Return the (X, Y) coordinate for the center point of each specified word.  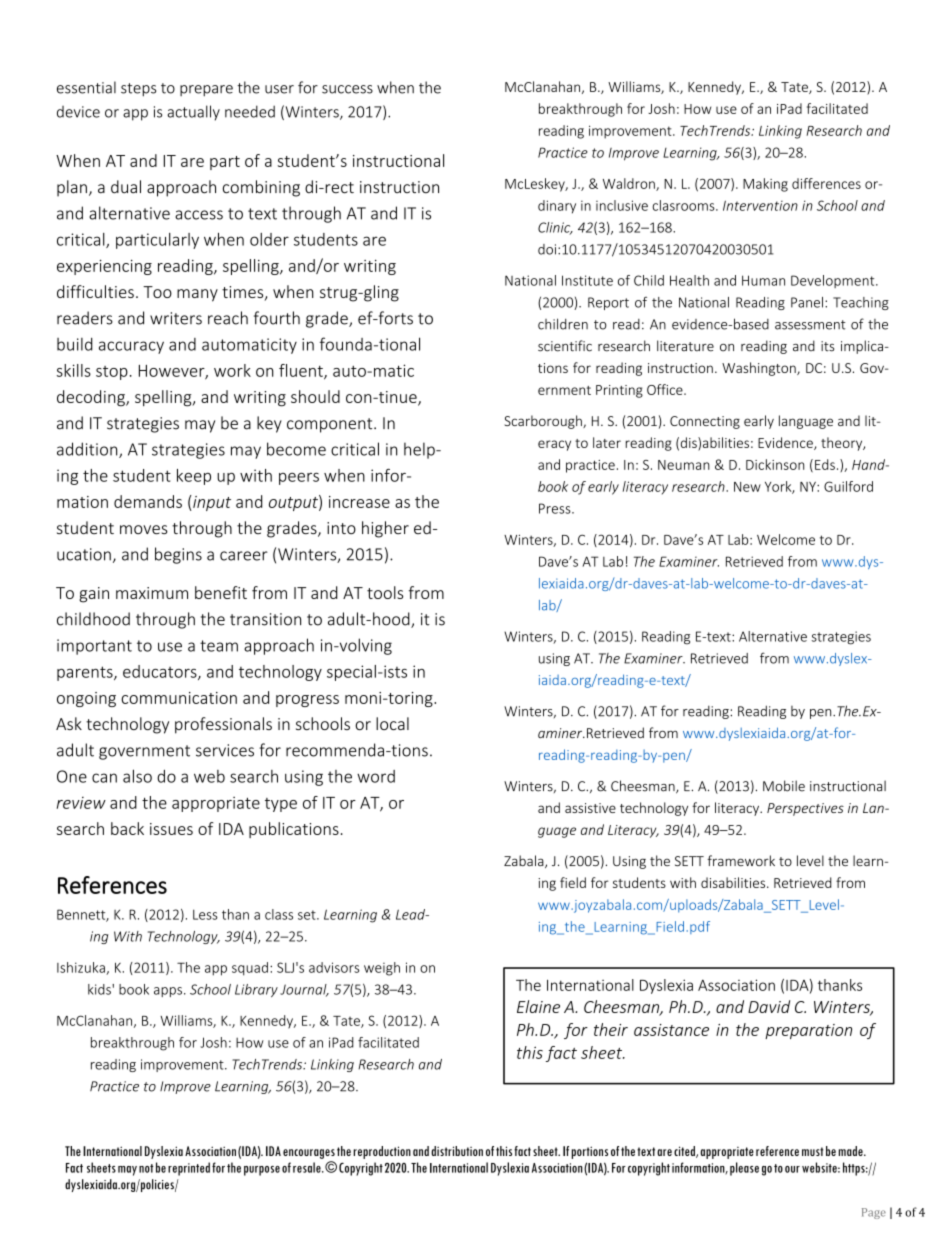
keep (194, 477)
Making (765, 185)
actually (193, 113)
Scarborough (544, 422)
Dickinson (775, 464)
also (137, 776)
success (347, 89)
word (376, 776)
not (146, 1168)
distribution (457, 1151)
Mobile (784, 786)
